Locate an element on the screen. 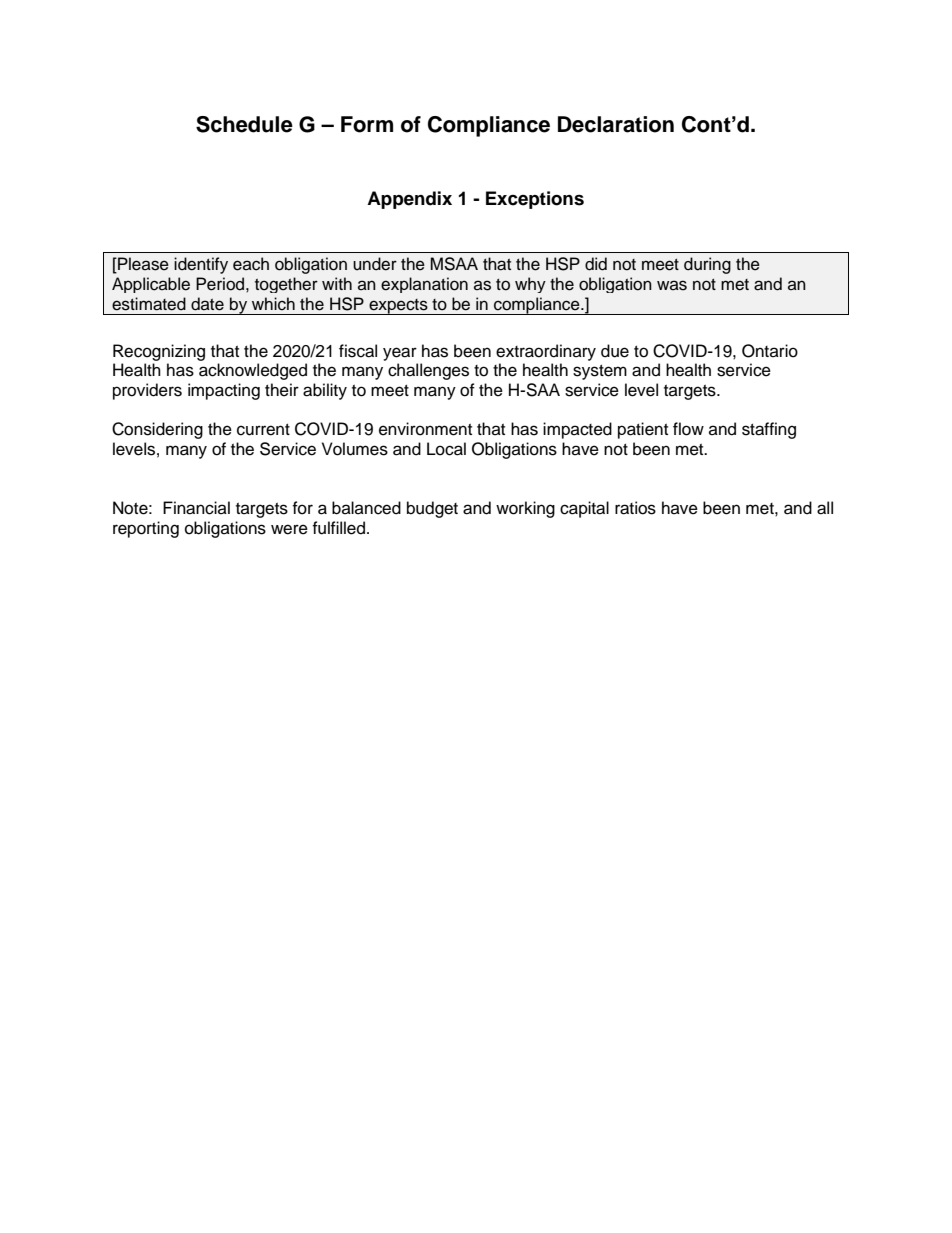 This screenshot has width=952, height=1233. Local is located at coordinates (446, 449).
